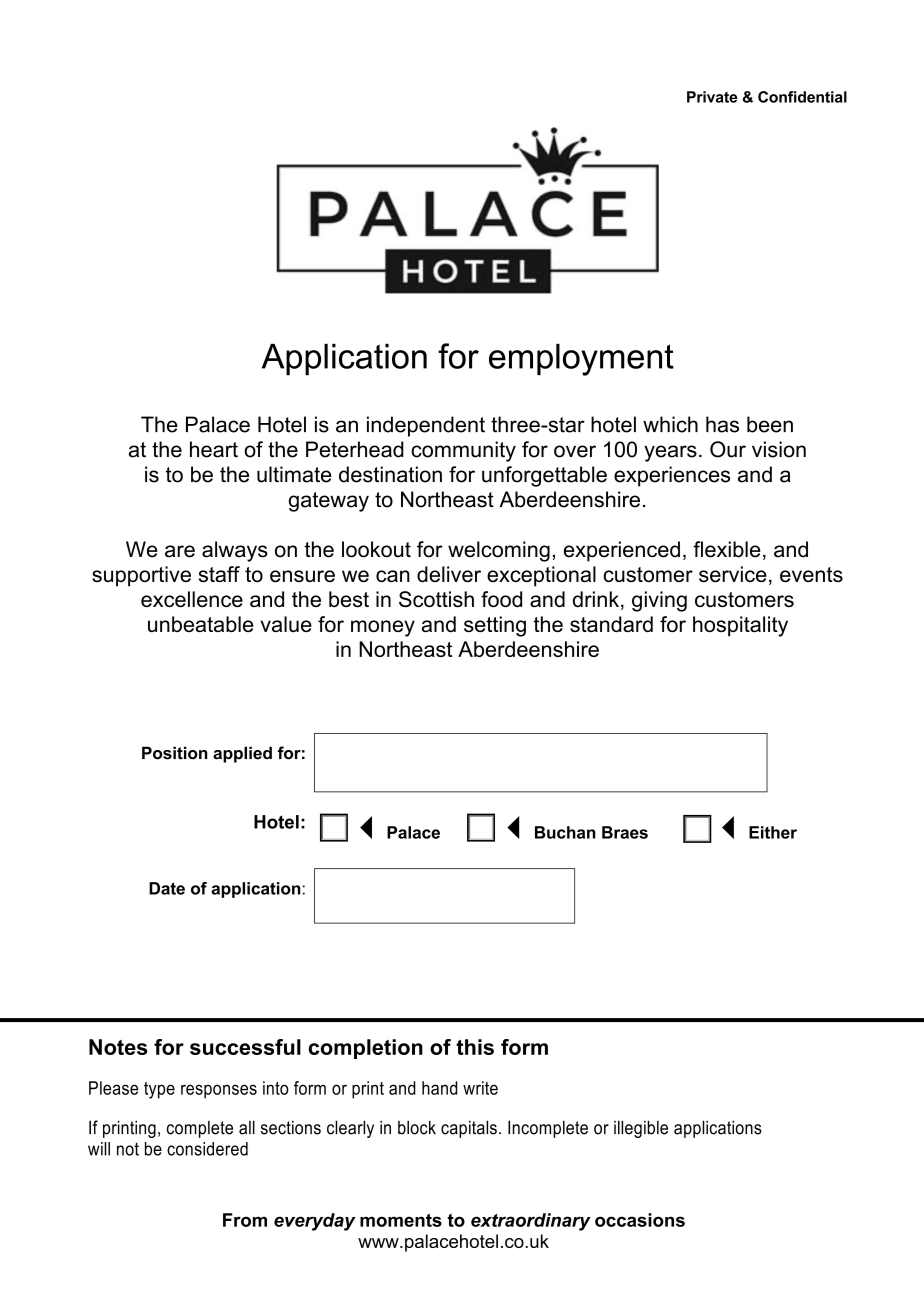 The image size is (924, 1308). Describe the element at coordinates (245, 1047) in the screenshot. I see `successful` at that location.
